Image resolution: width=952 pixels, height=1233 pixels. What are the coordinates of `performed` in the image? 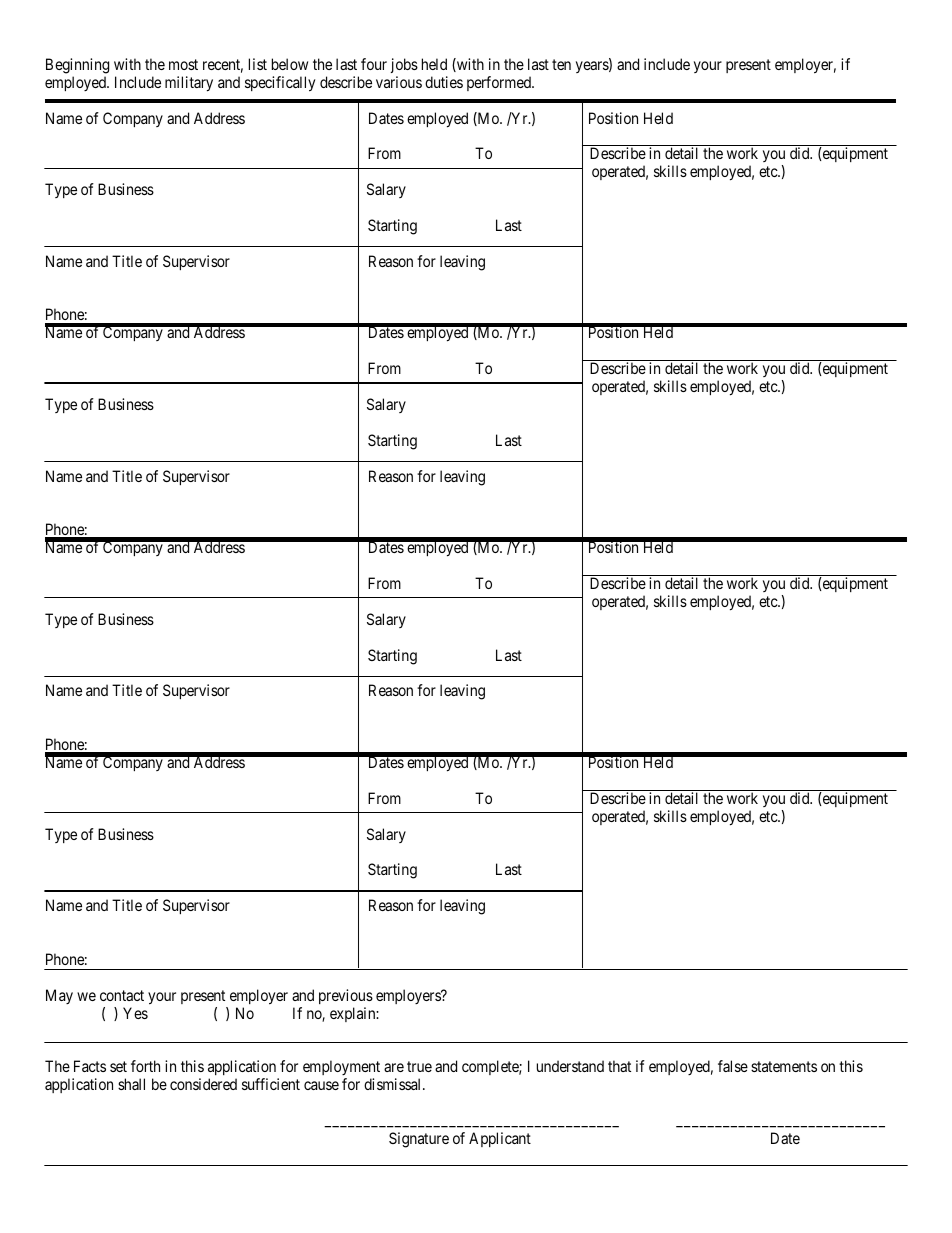 It's located at (500, 83).
